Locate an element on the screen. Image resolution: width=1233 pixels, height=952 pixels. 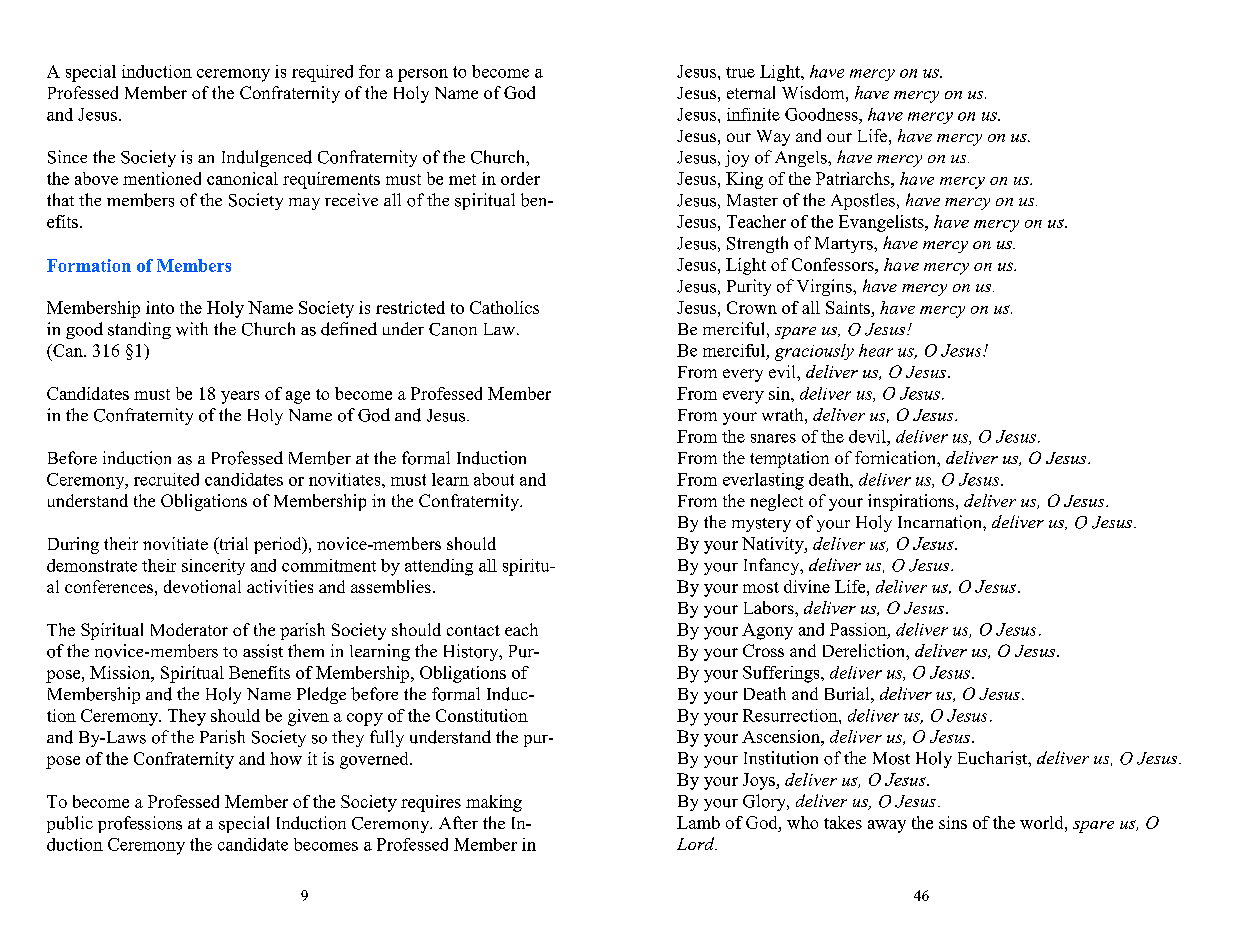
professions is located at coordinates (140, 824).
